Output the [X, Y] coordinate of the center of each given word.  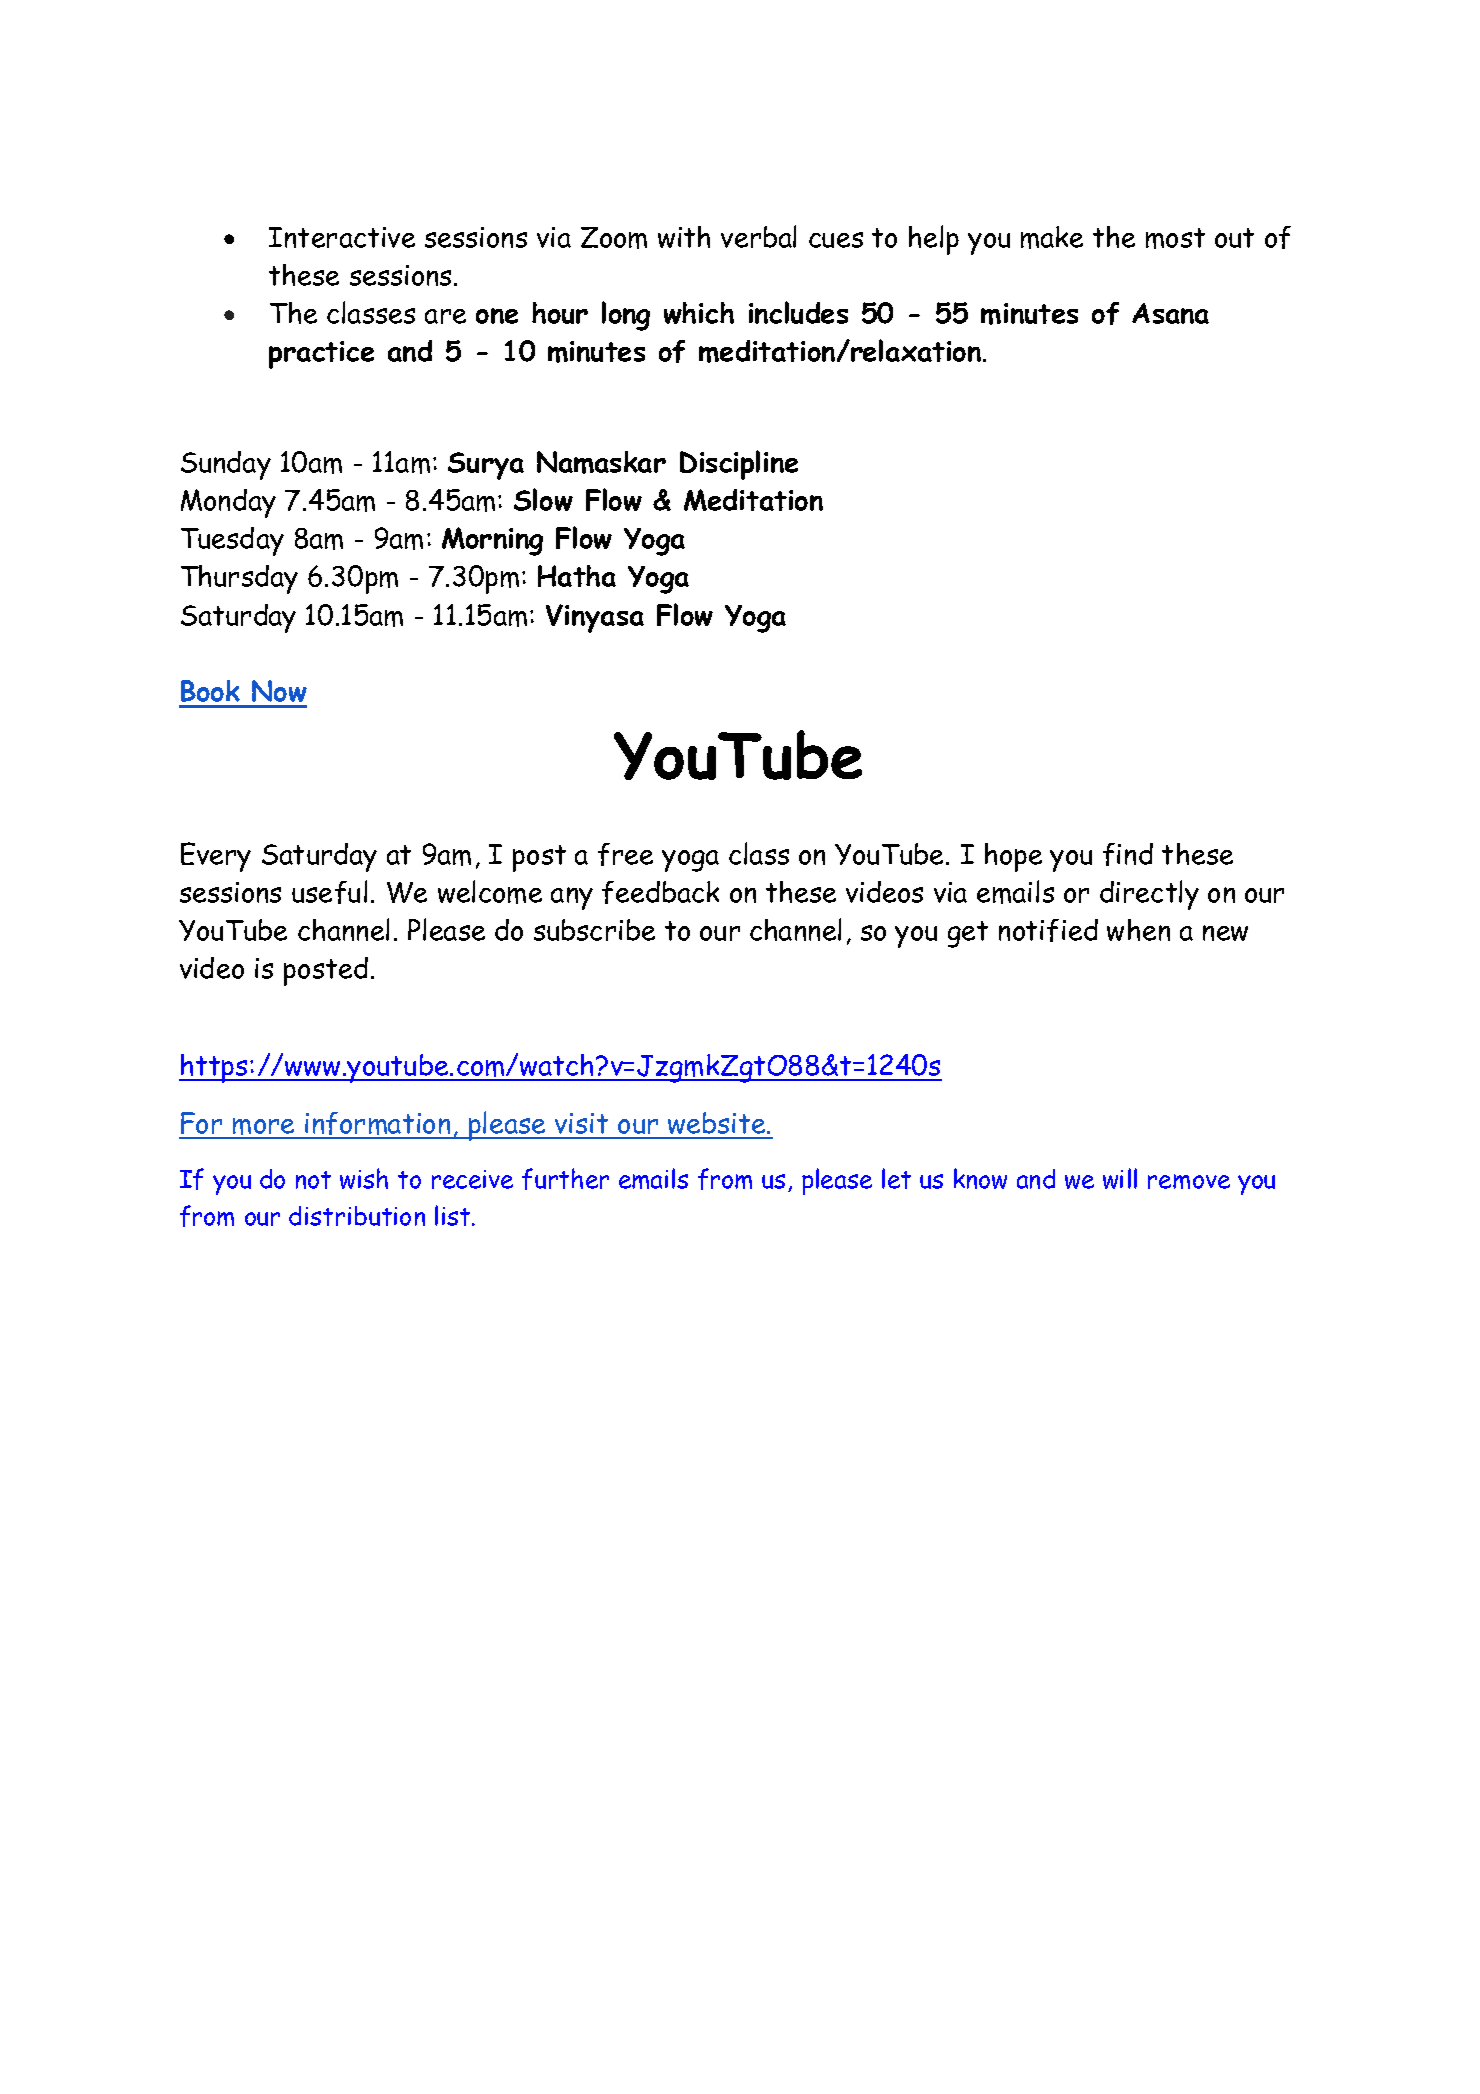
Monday [228, 503]
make [1052, 237]
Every [216, 857]
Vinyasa [595, 618]
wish [364, 1178]
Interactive [342, 237]
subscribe [594, 930]
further [565, 1179]
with [684, 237]
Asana [1170, 313]
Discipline [739, 465]
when [1138, 930]
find [1128, 854]
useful [329, 892]
